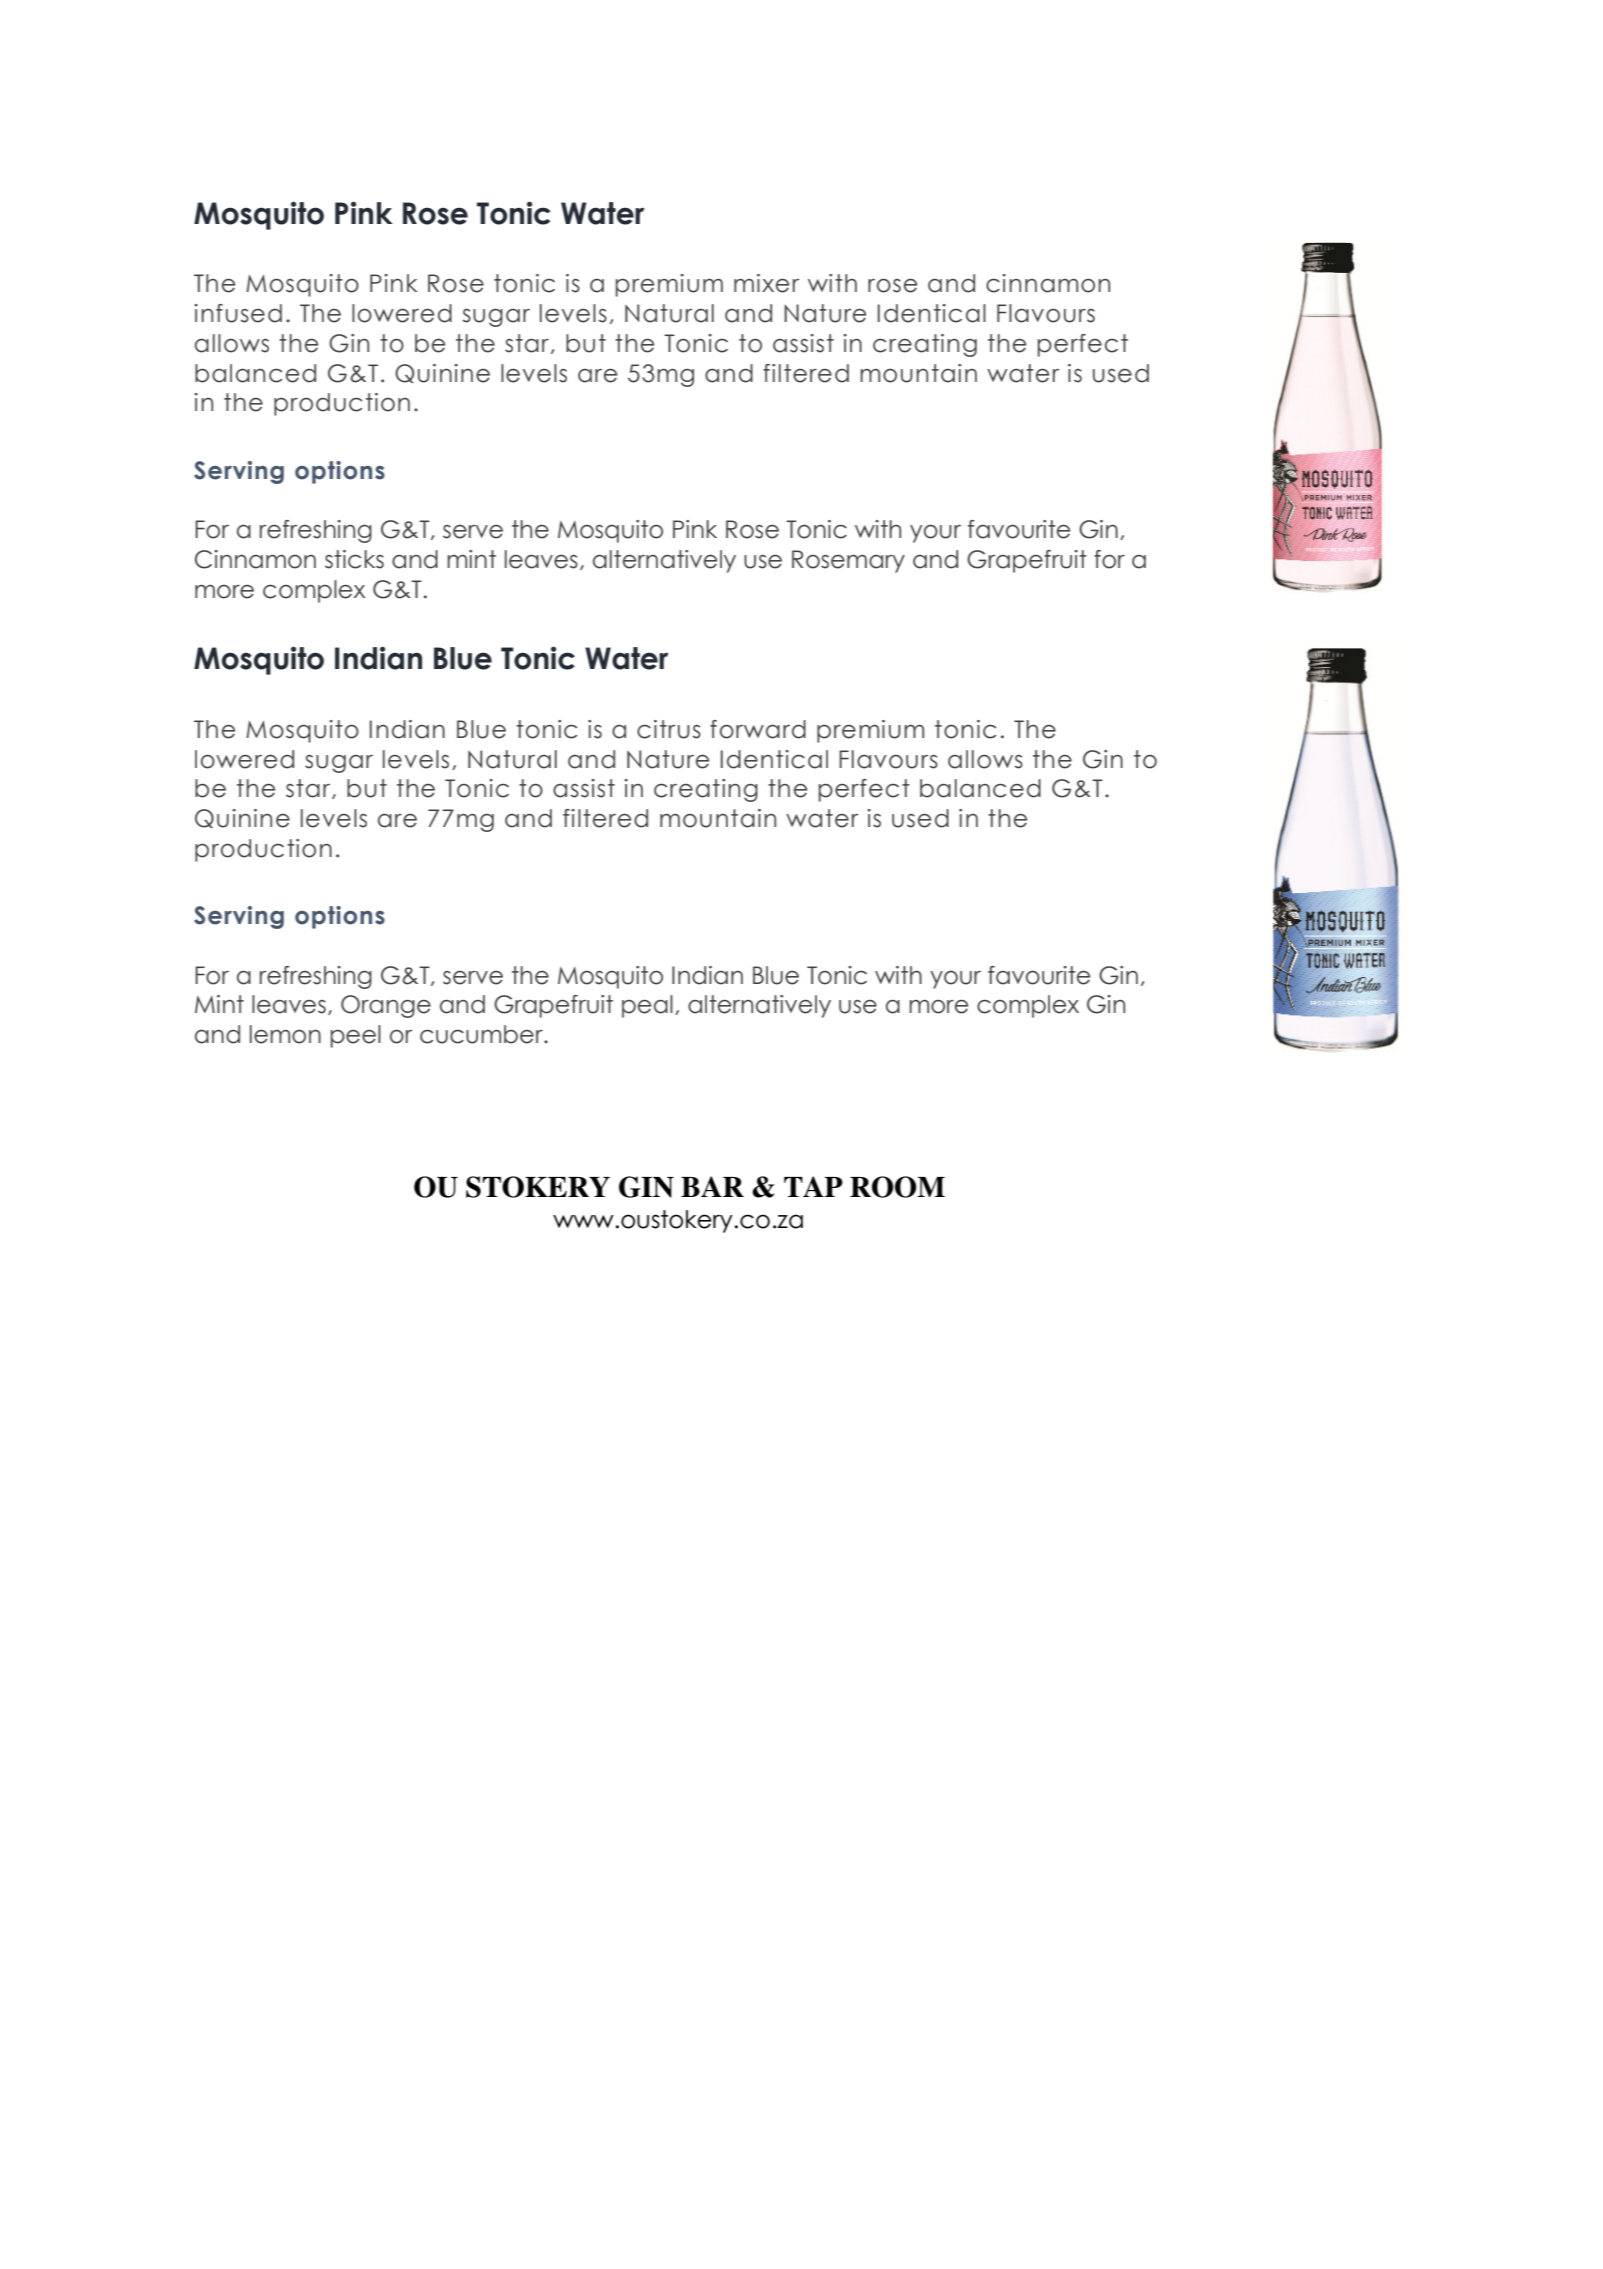  I want to click on peal, so click(647, 1006).
